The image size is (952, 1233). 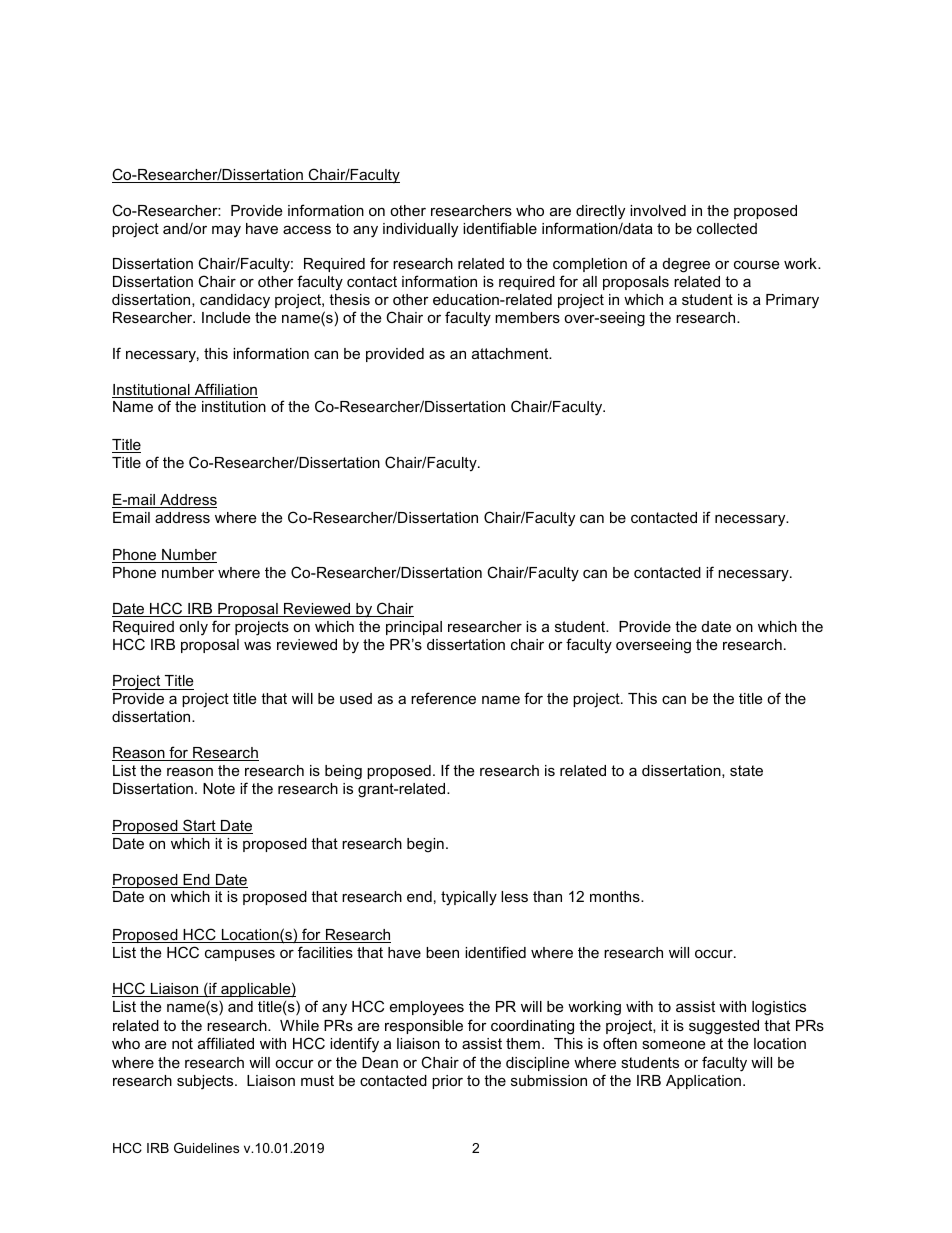 I want to click on Guidelines, so click(x=206, y=1148).
